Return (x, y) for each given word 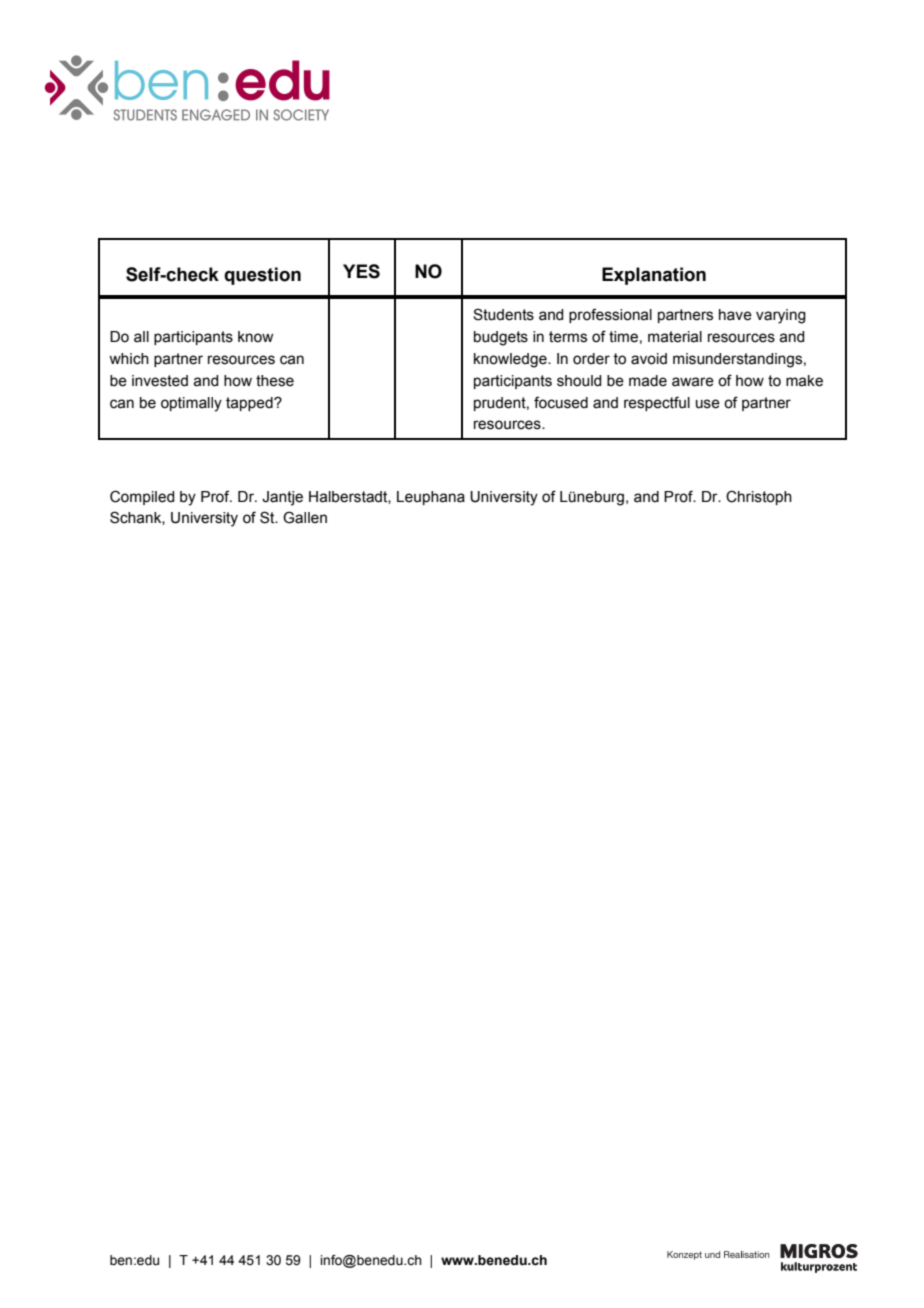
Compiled (142, 497)
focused (561, 402)
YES (361, 271)
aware (693, 382)
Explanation (654, 276)
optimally (191, 404)
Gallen (305, 517)
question (262, 276)
